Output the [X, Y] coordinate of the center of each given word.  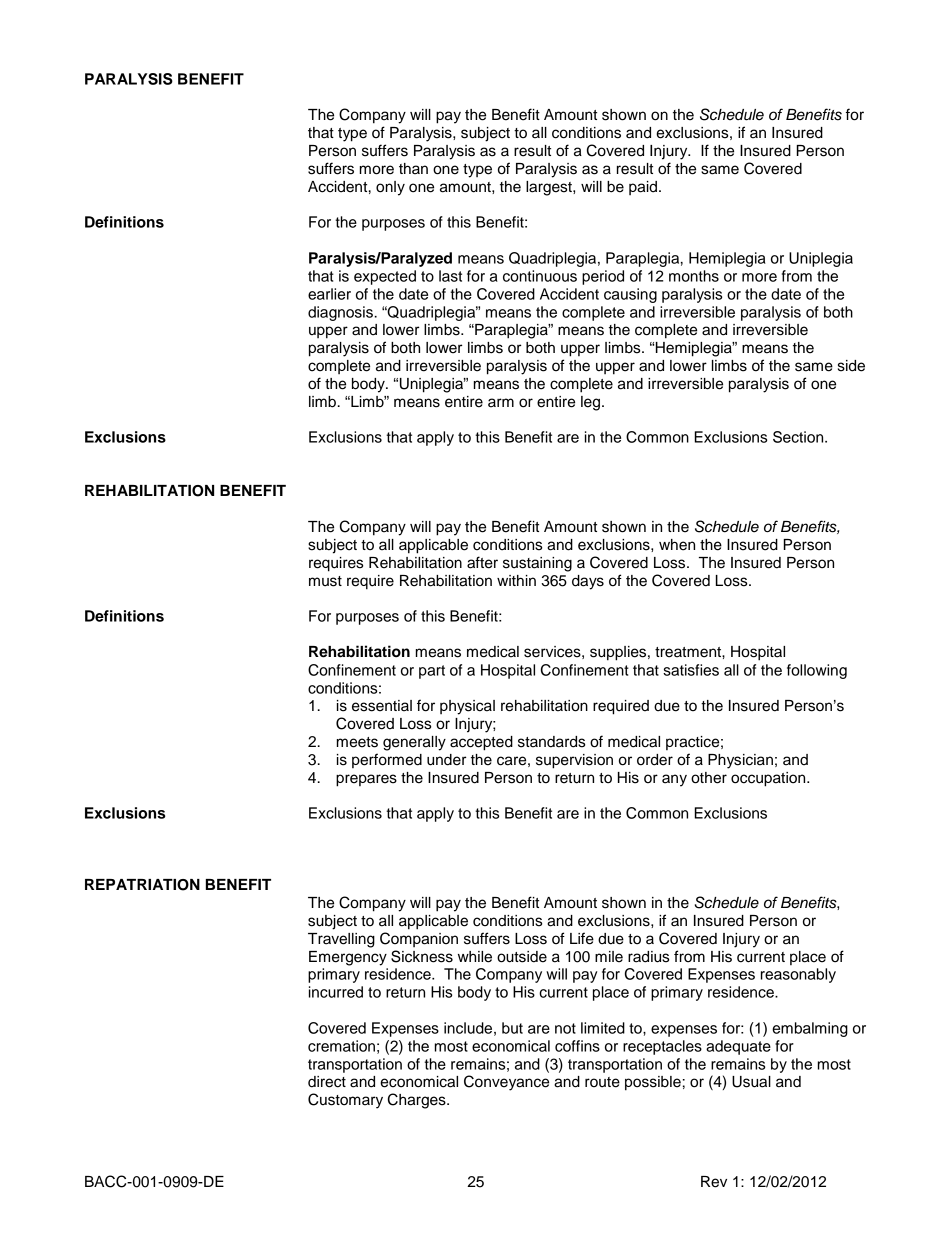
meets [357, 742]
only [390, 188]
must [325, 581]
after [482, 562]
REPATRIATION [142, 885]
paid [644, 188]
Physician [740, 761]
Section [799, 437]
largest [550, 188]
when [677, 545]
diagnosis [340, 313]
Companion [419, 939]
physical [467, 707]
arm [501, 403]
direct [327, 1082]
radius [648, 957]
